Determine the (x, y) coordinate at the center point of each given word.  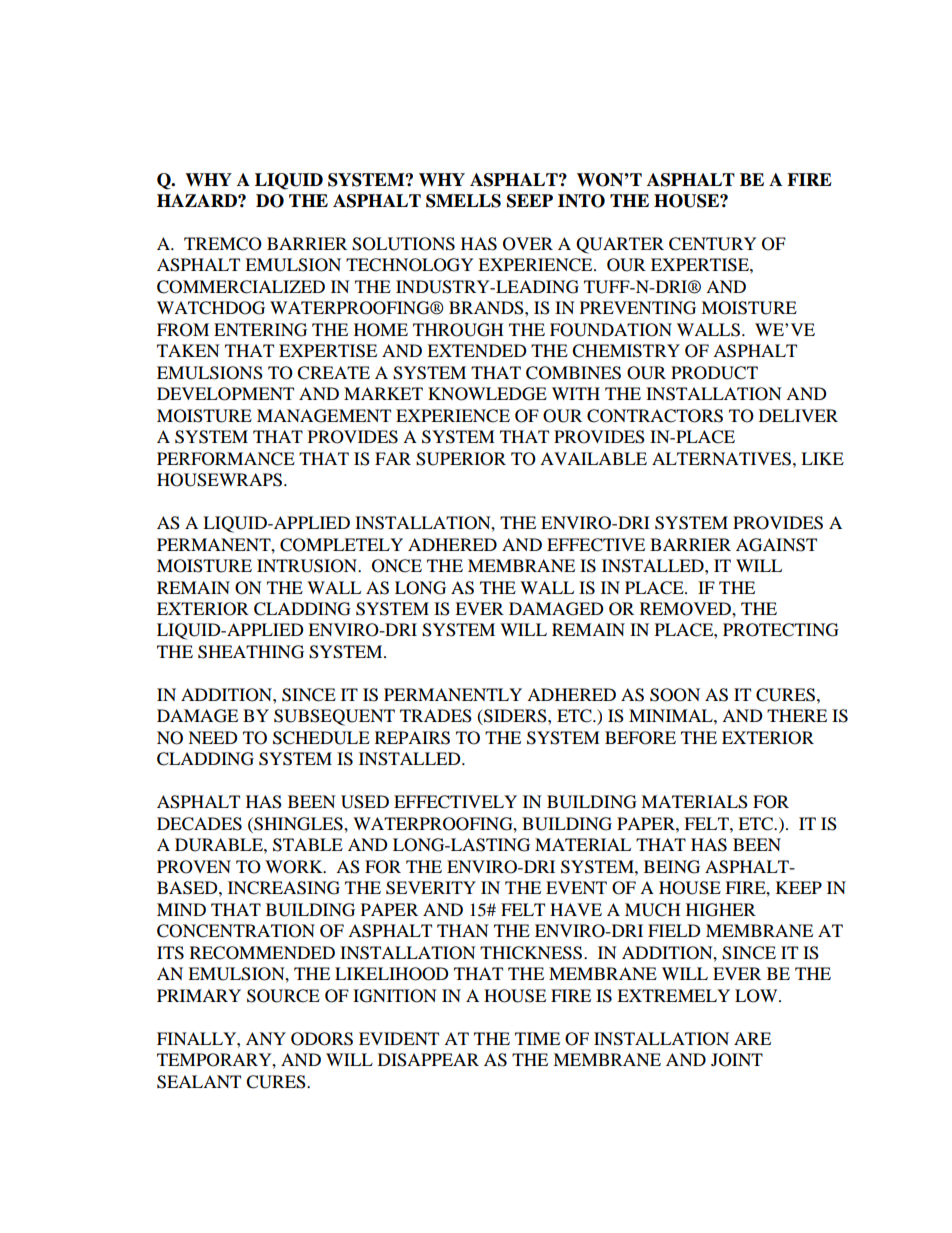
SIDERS (515, 717)
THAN (463, 930)
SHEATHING (251, 652)
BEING (672, 867)
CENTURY (713, 244)
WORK (295, 867)
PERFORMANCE (226, 459)
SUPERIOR (461, 459)
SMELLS (463, 201)
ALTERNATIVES (721, 459)
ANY (266, 1038)
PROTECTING (781, 630)
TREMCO (223, 244)
